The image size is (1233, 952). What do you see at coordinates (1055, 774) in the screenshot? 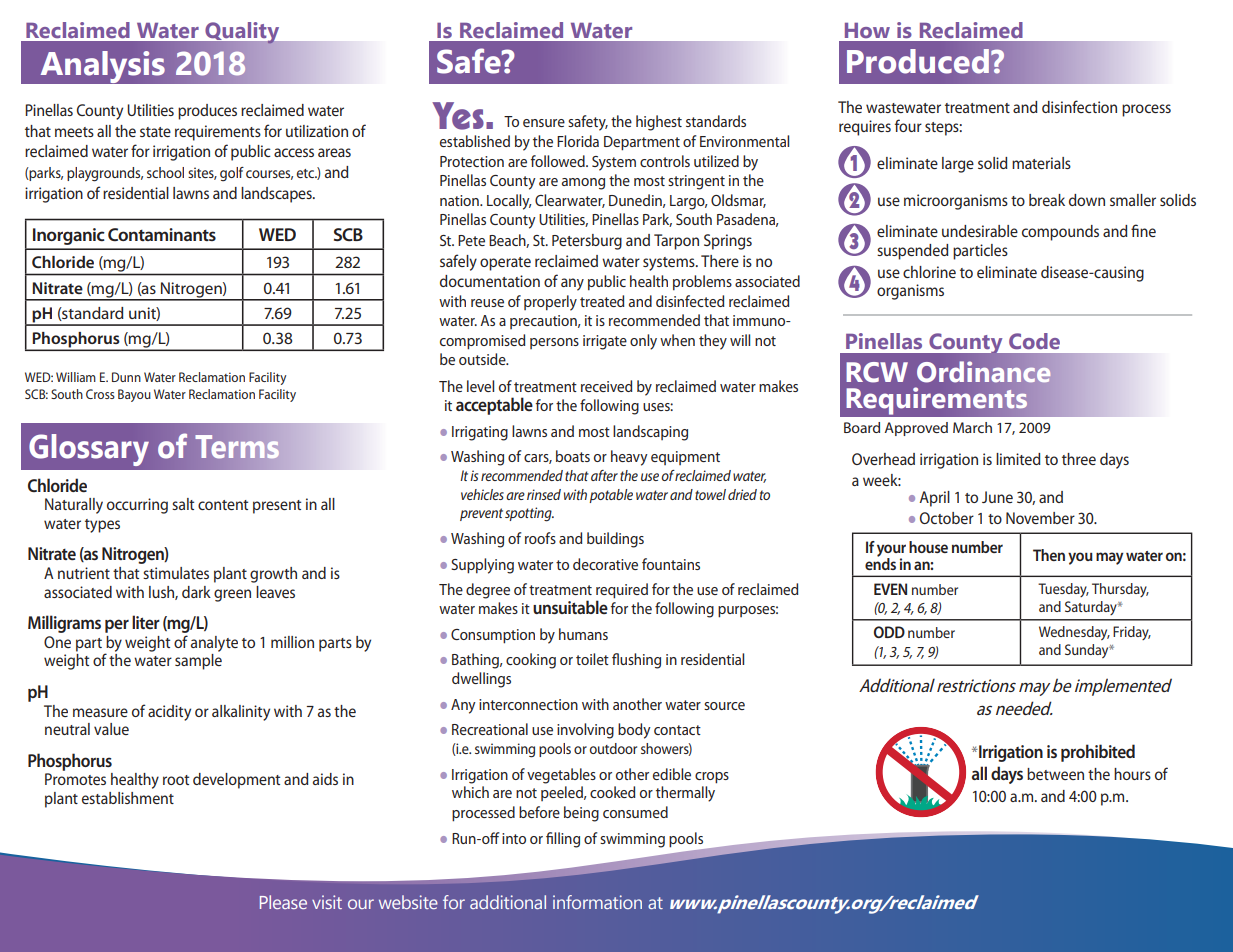
I see `between` at bounding box center [1055, 774].
